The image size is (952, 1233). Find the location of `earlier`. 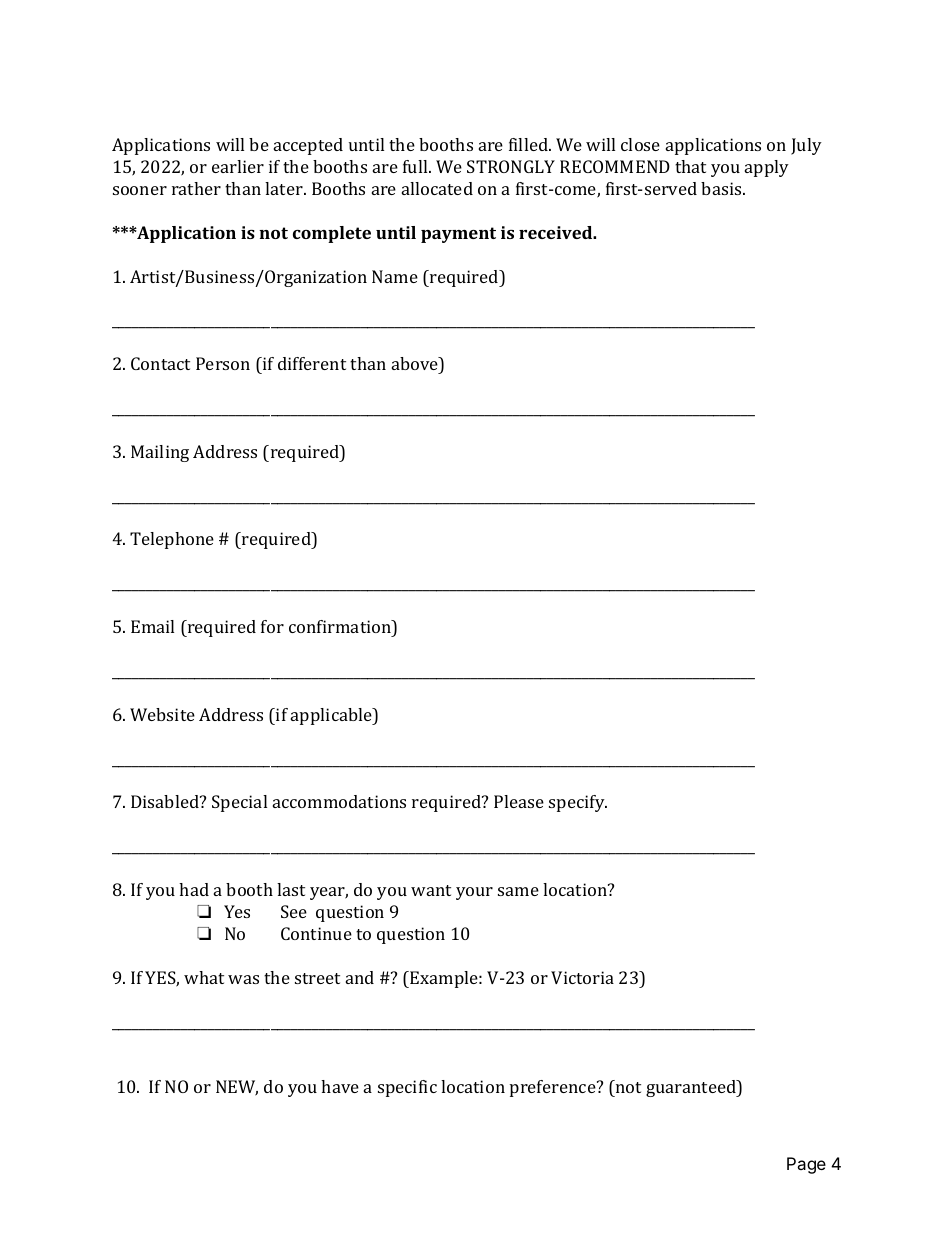

earlier is located at coordinates (238, 166).
